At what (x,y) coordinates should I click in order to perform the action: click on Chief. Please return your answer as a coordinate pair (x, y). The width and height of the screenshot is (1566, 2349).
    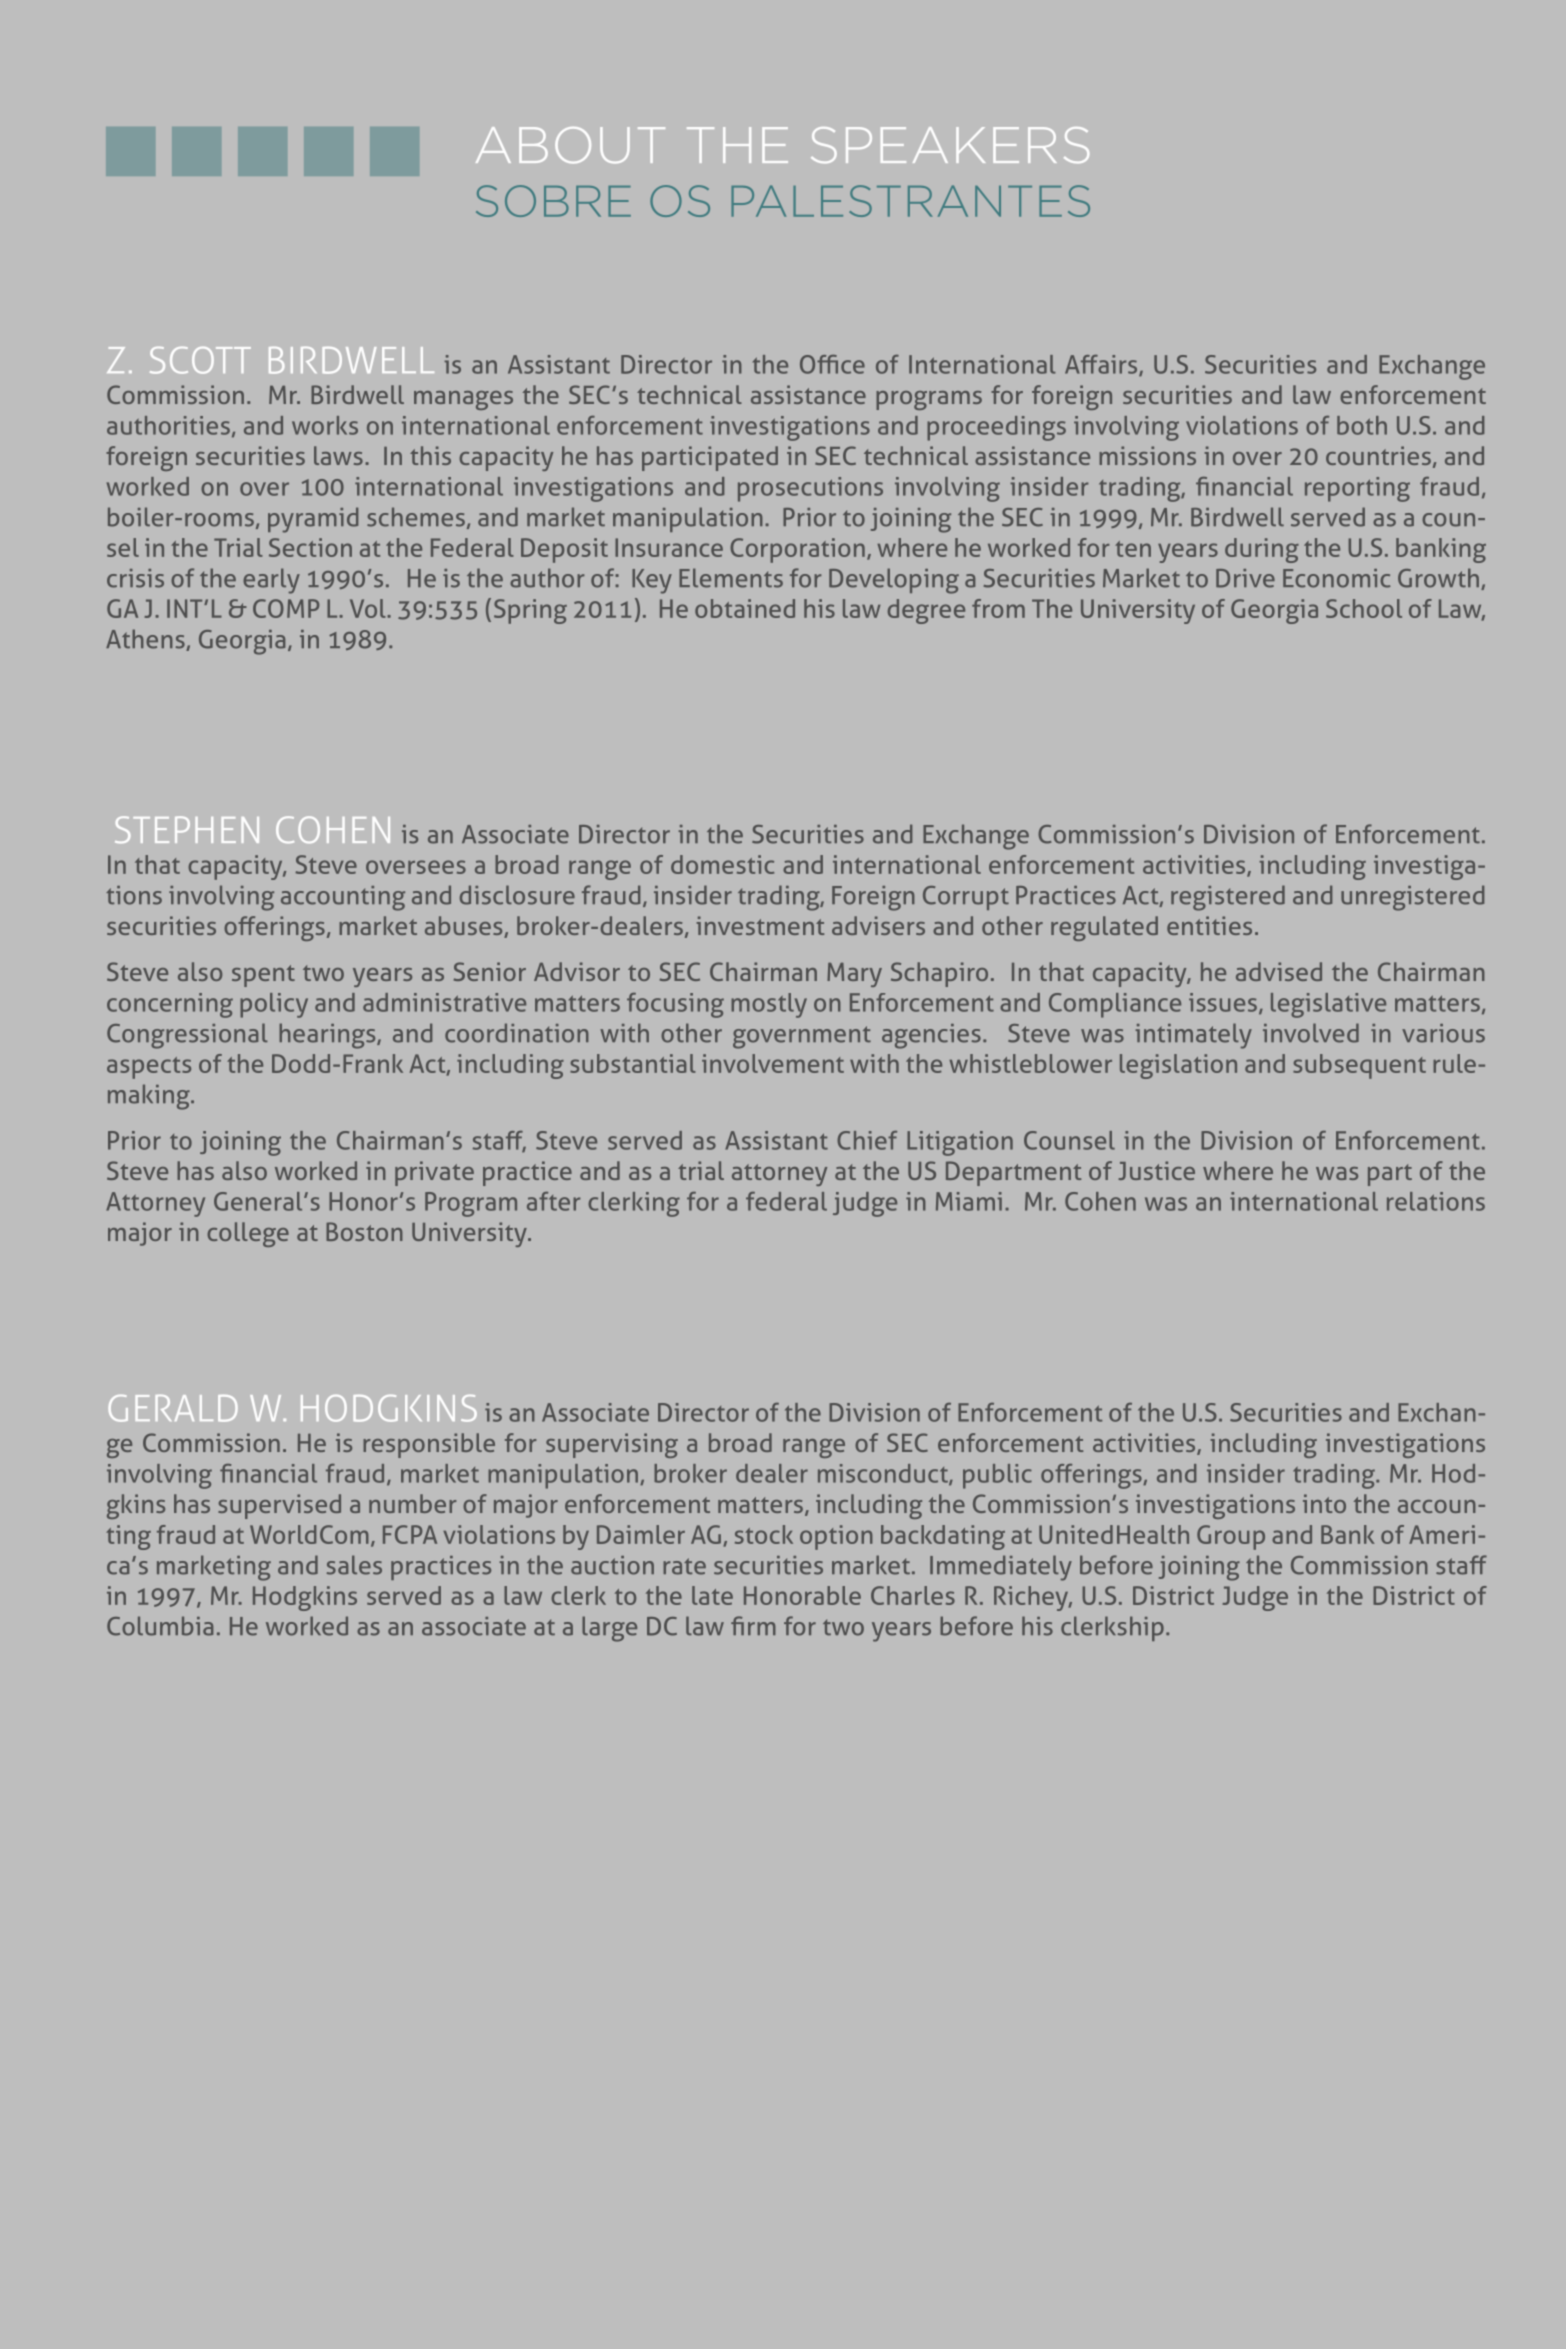
    Looking at the image, I should click on (867, 1140).
